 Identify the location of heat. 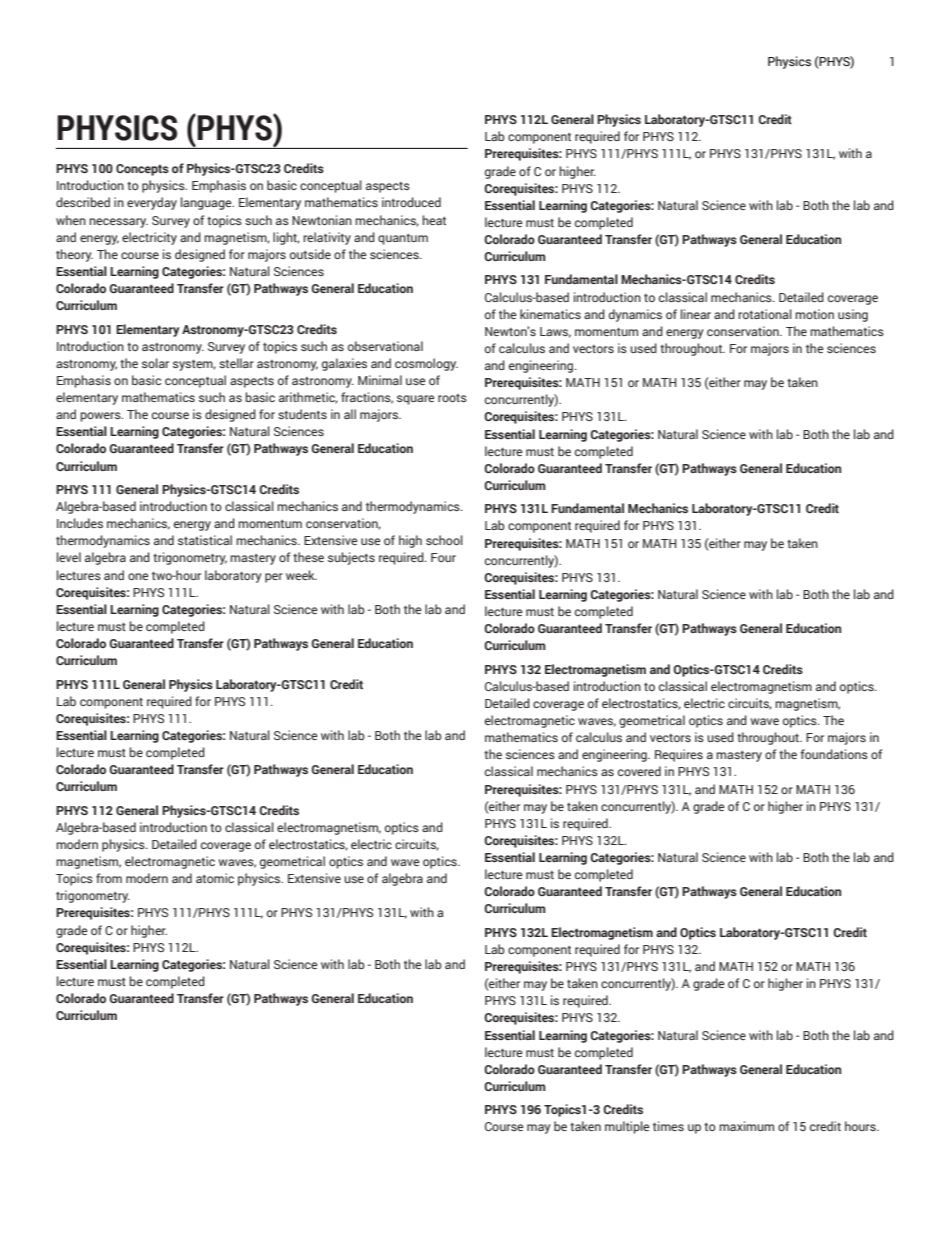
(434, 220).
